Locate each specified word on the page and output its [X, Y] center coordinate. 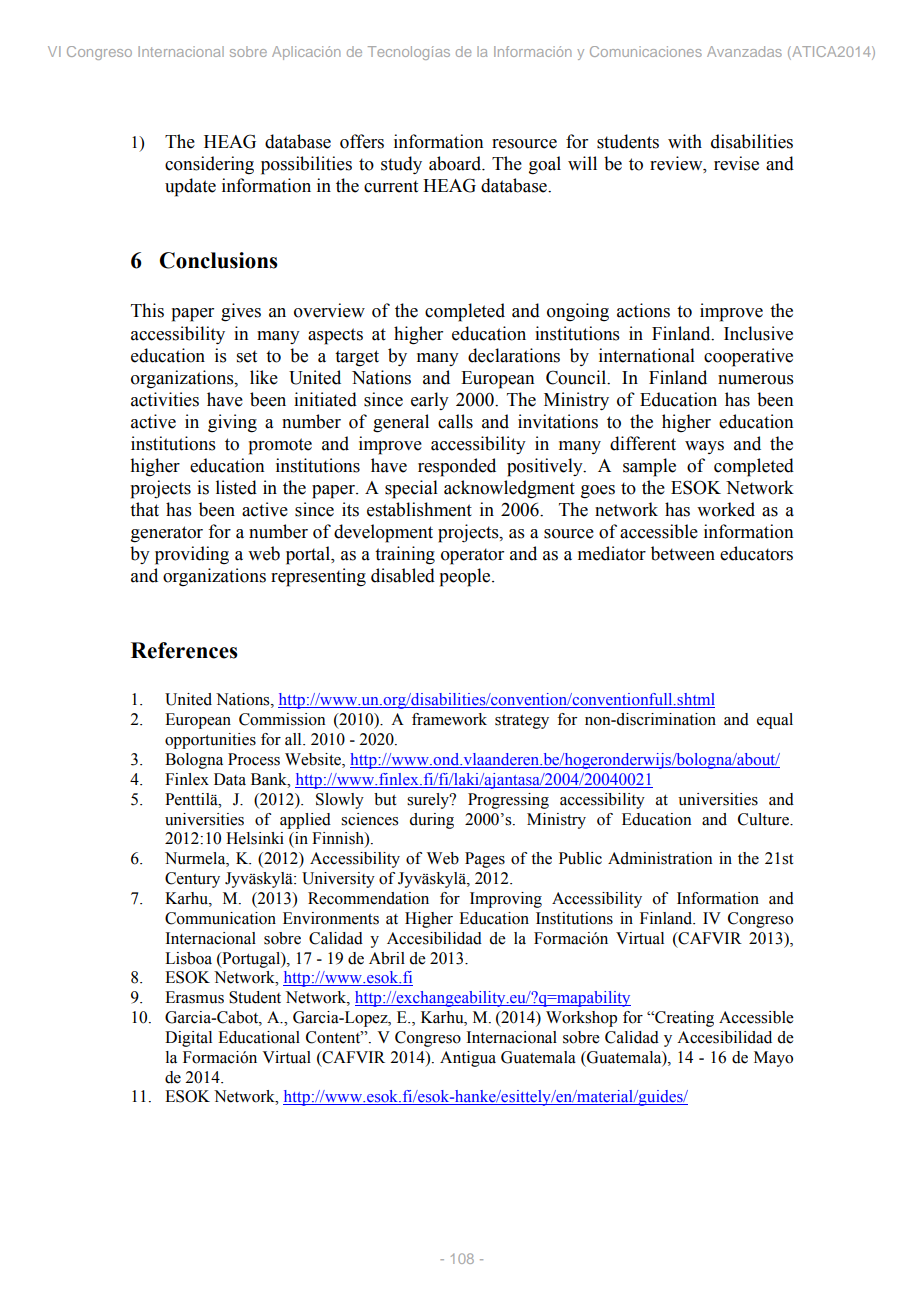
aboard [456, 163]
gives [241, 312]
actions [643, 310]
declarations [514, 355]
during [432, 821]
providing [192, 555]
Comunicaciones [646, 51]
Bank [270, 779]
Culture [764, 819]
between [683, 553]
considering [209, 165]
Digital [188, 1039]
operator [472, 556]
